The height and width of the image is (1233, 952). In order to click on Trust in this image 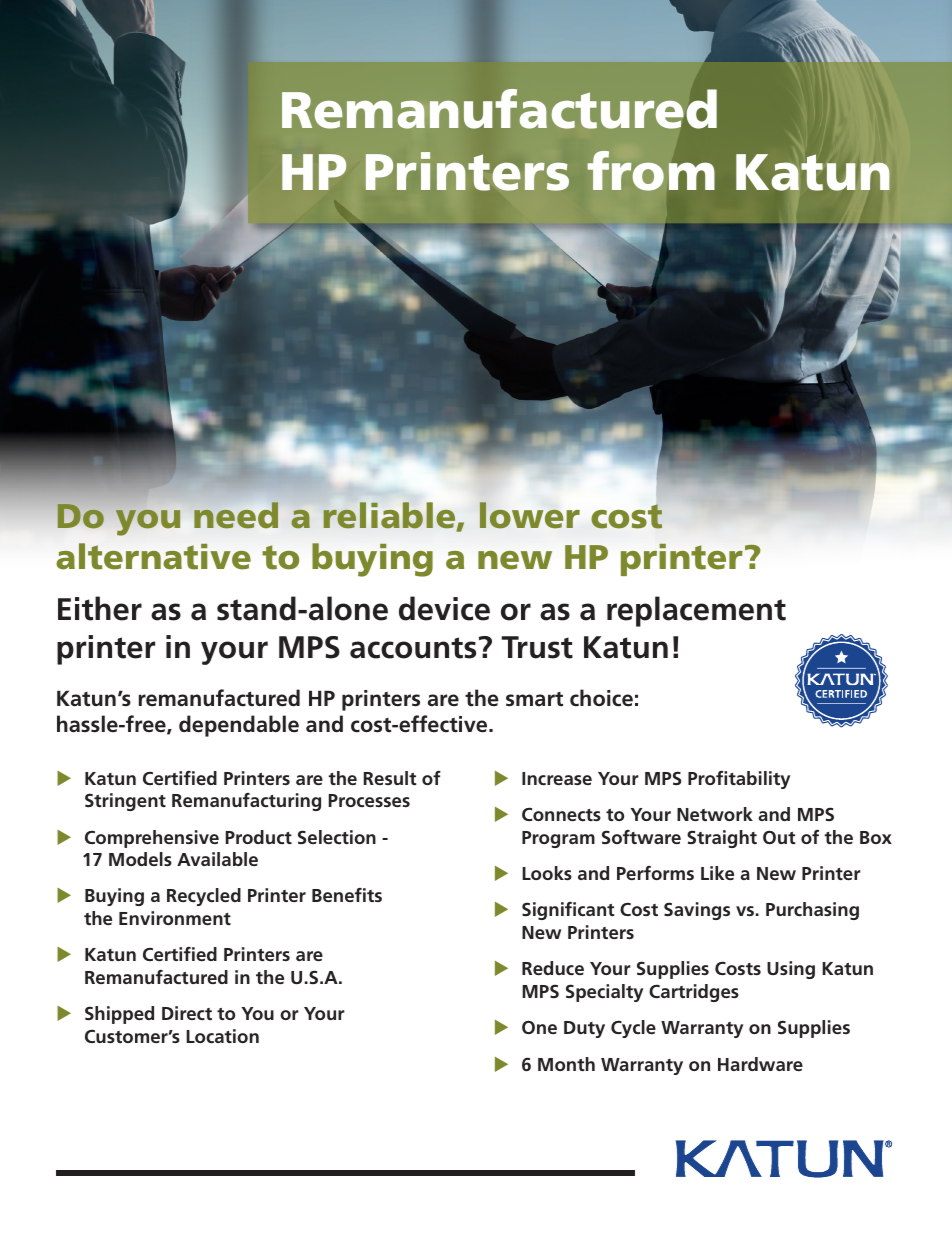, I will do `click(537, 647)`.
